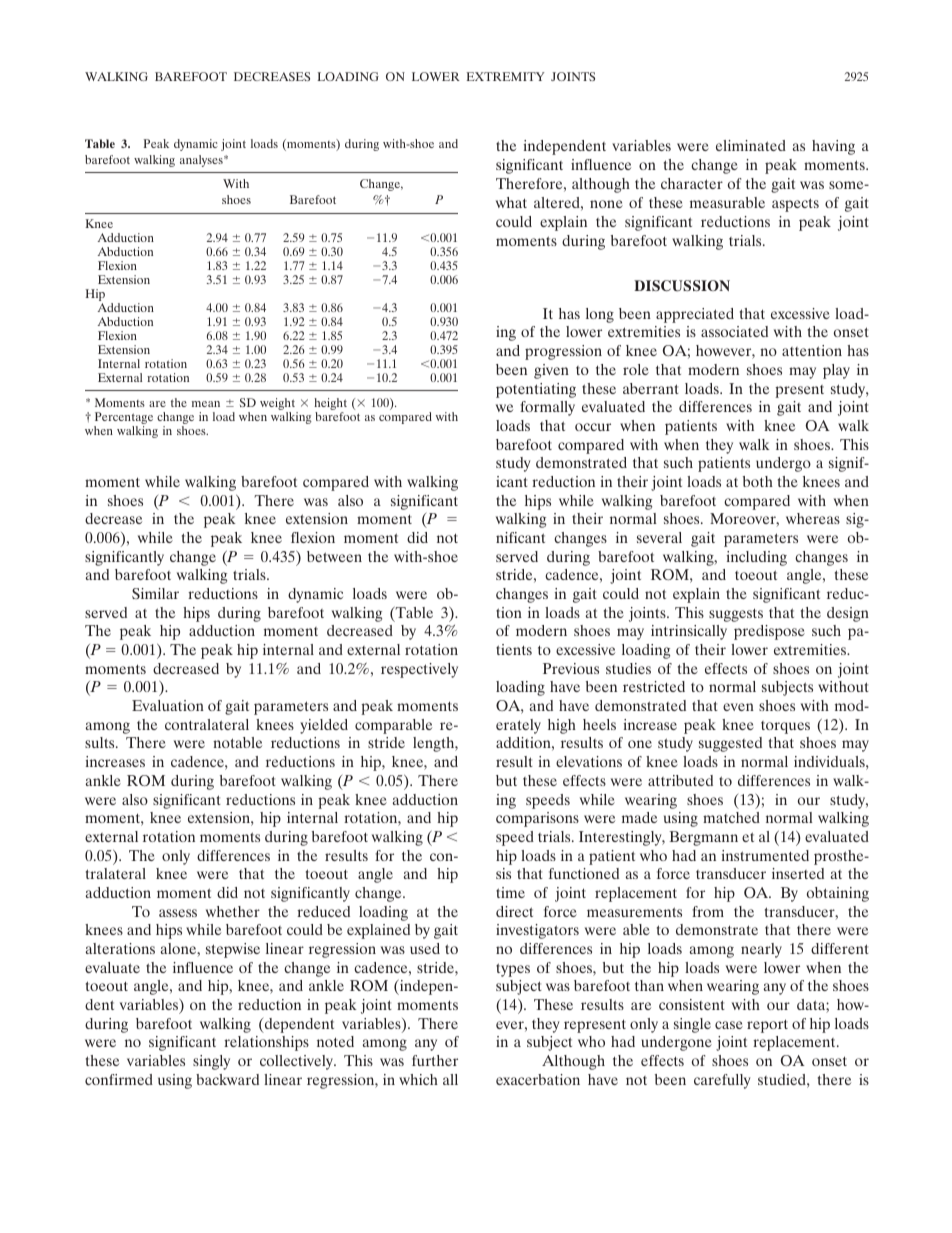 The height and width of the document is (1233, 952). Describe the element at coordinates (155, 593) in the document. I see `Similar` at that location.
